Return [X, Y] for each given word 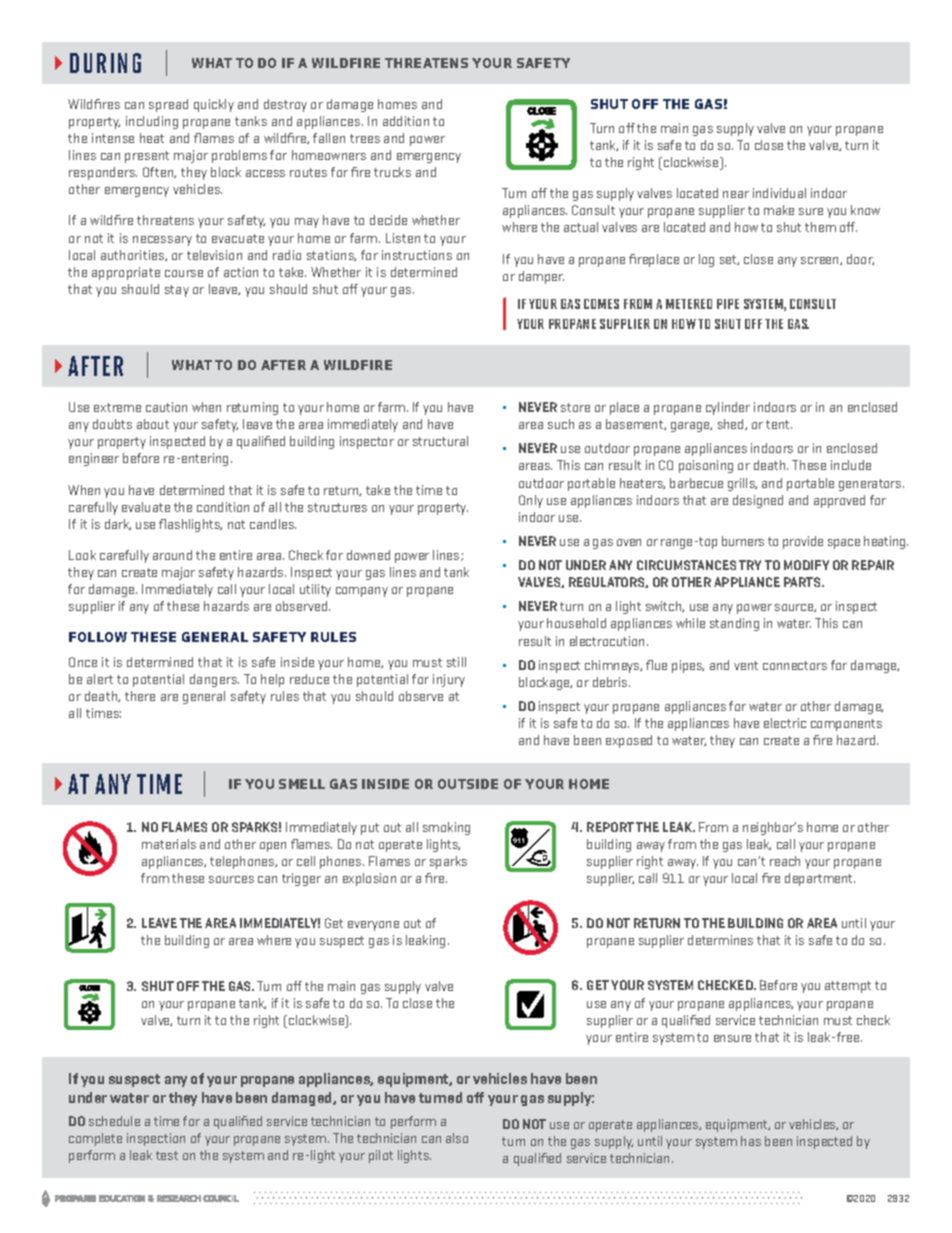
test [167, 1155]
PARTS [803, 582]
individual [779, 193]
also [457, 1138]
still [456, 662]
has [751, 1141]
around [172, 555]
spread [168, 105]
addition [406, 121]
